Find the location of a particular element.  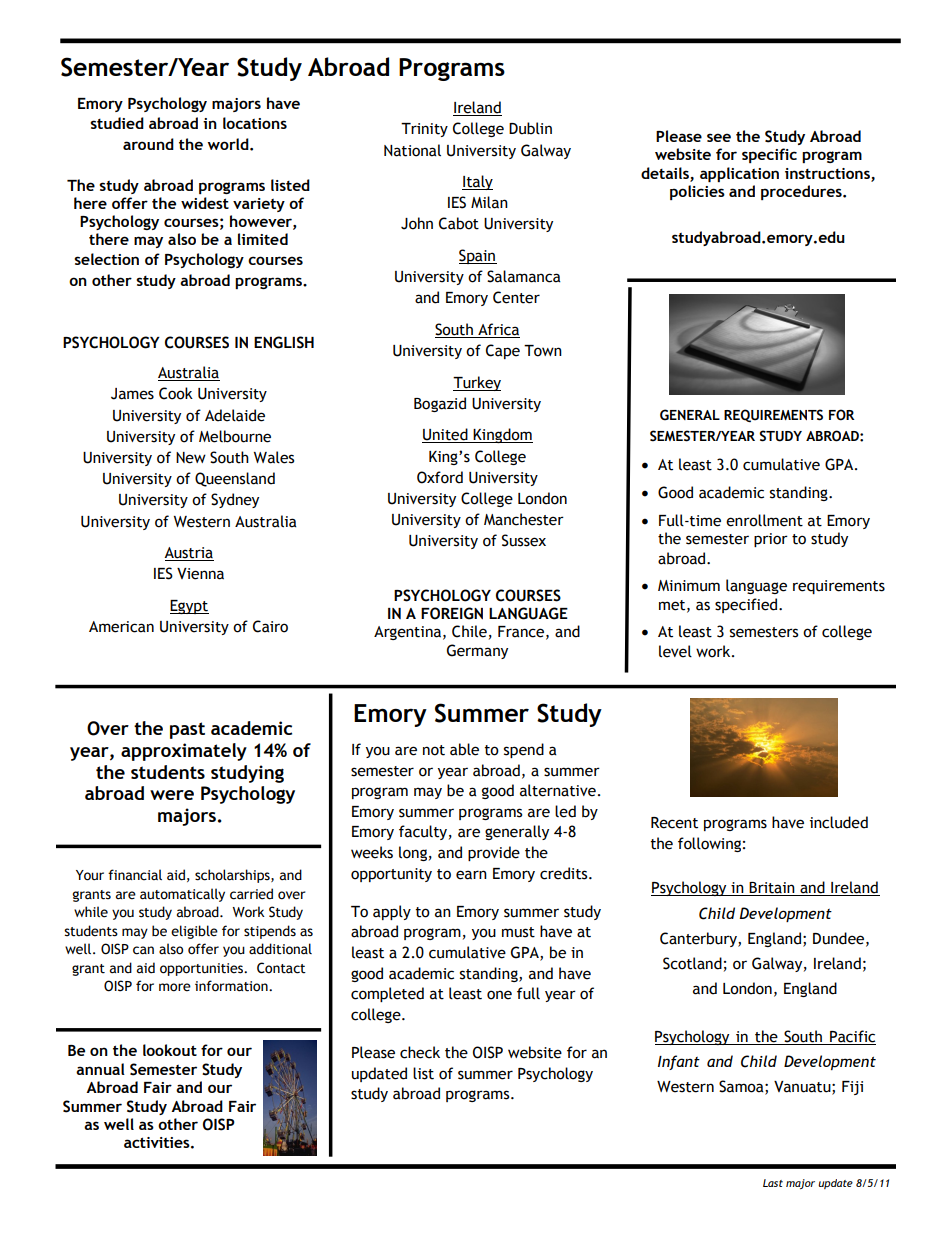

annual is located at coordinates (100, 1069).
